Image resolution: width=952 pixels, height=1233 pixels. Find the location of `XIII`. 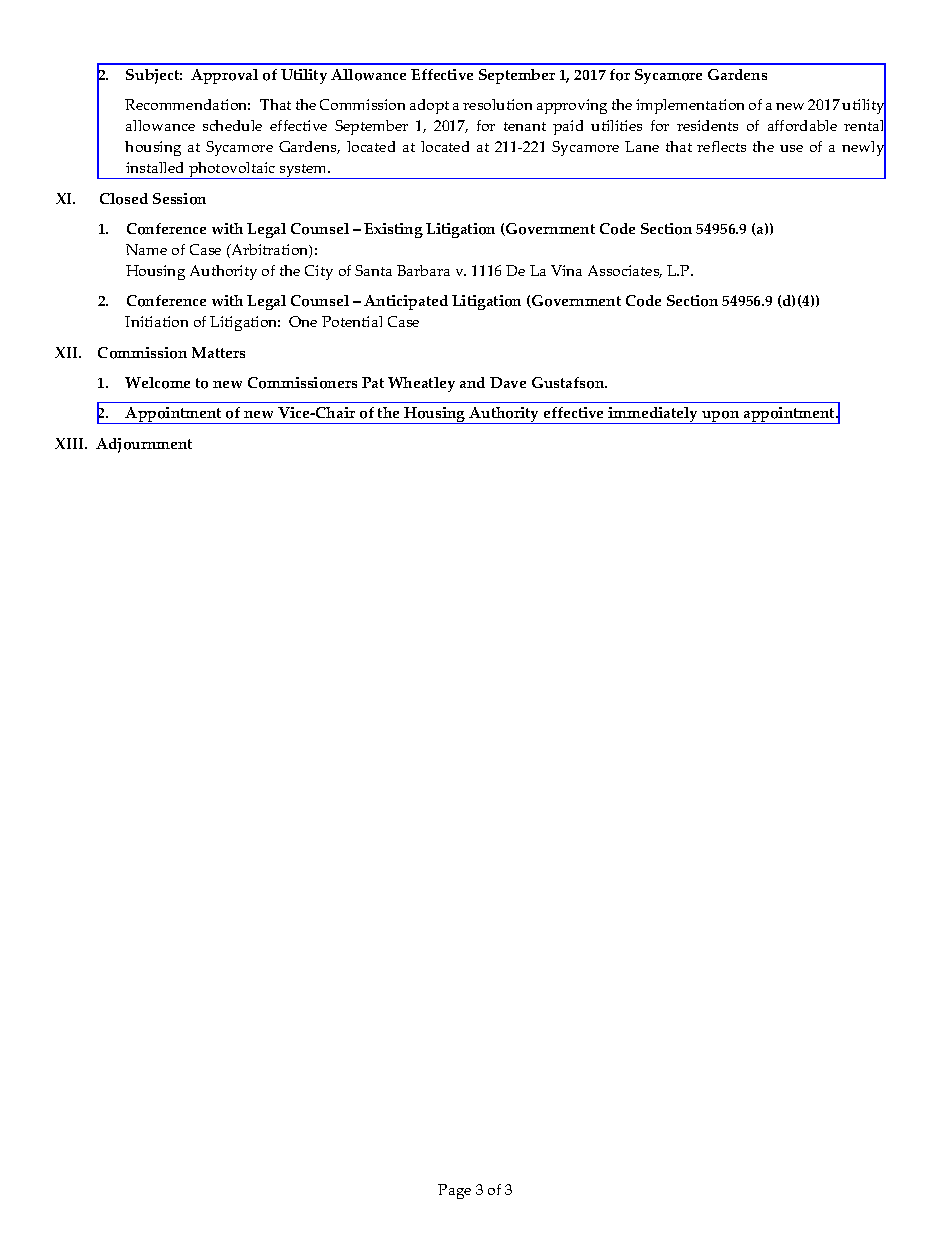

XIII is located at coordinates (70, 443).
